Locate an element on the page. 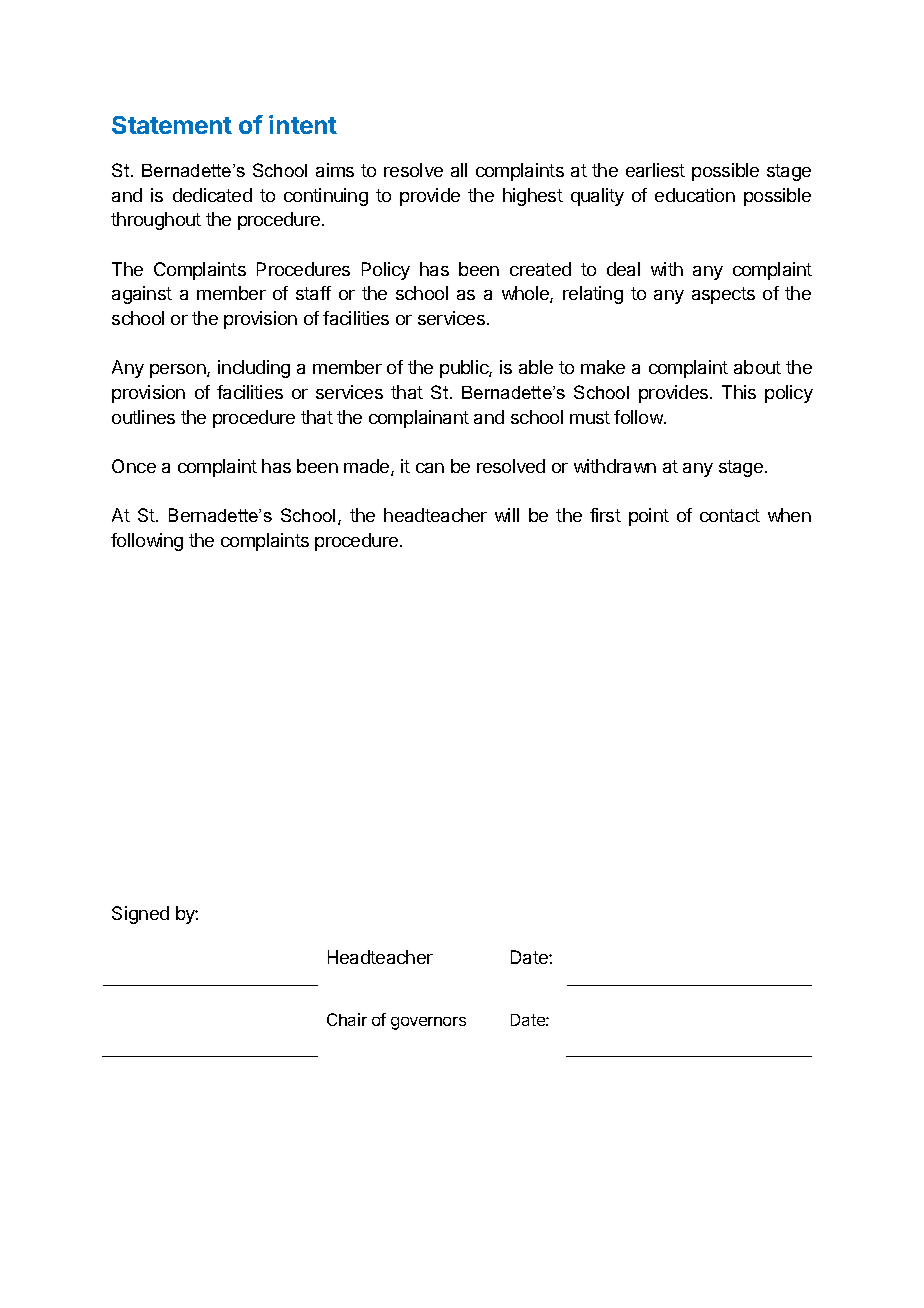  contact is located at coordinates (730, 515).
